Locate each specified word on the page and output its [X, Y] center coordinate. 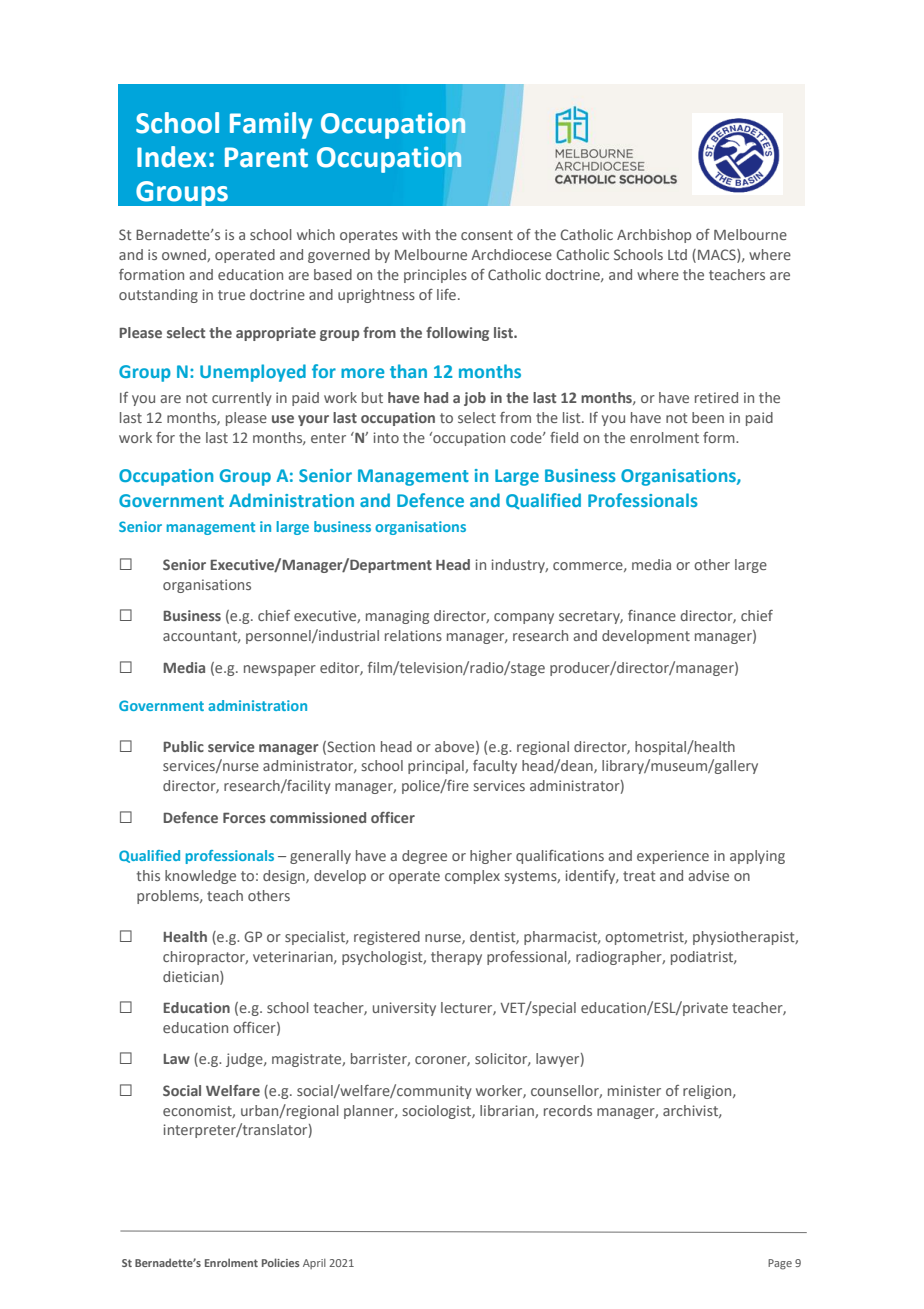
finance [652, 615]
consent [487, 235]
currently [242, 399]
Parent [266, 157]
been [708, 417]
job [475, 399]
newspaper [280, 670]
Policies [281, 1262]
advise [708, 875]
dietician [192, 977]
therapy [456, 958]
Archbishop [654, 236]
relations [413, 635]
